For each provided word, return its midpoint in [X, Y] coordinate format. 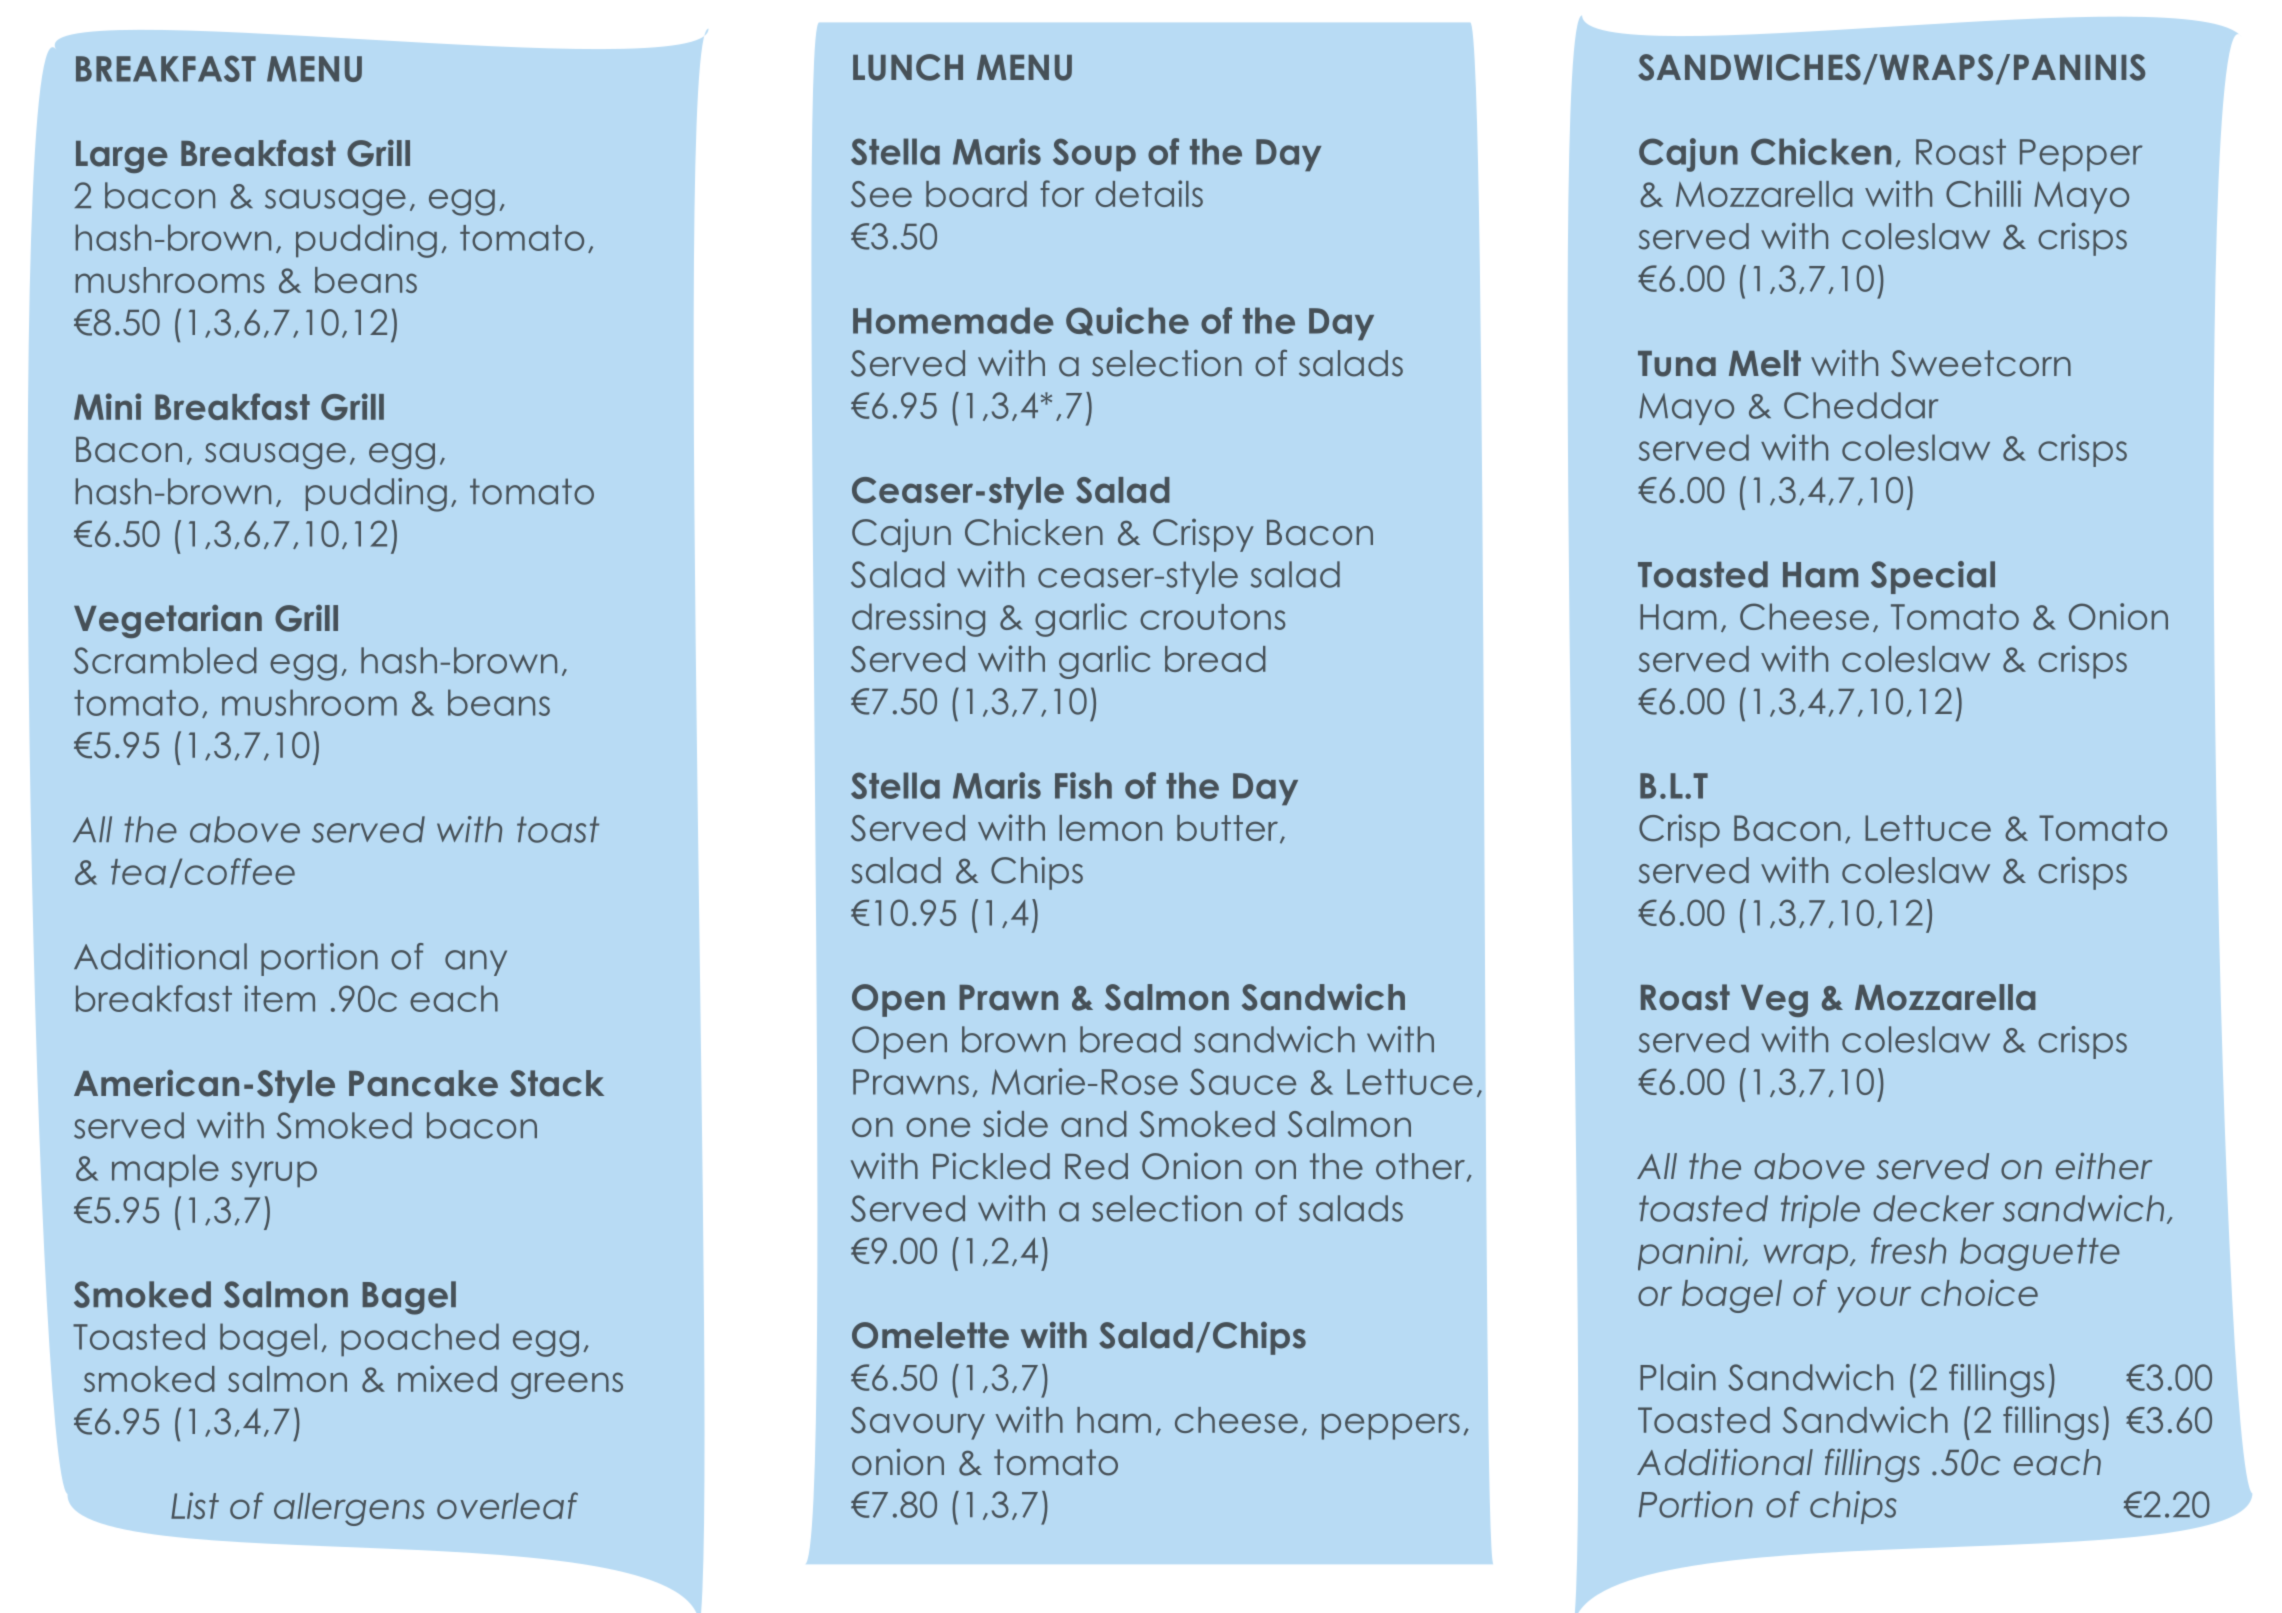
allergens [349, 1509]
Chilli [1983, 194]
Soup [1094, 154]
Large [122, 157]
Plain [1678, 1377]
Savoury [918, 1423]
